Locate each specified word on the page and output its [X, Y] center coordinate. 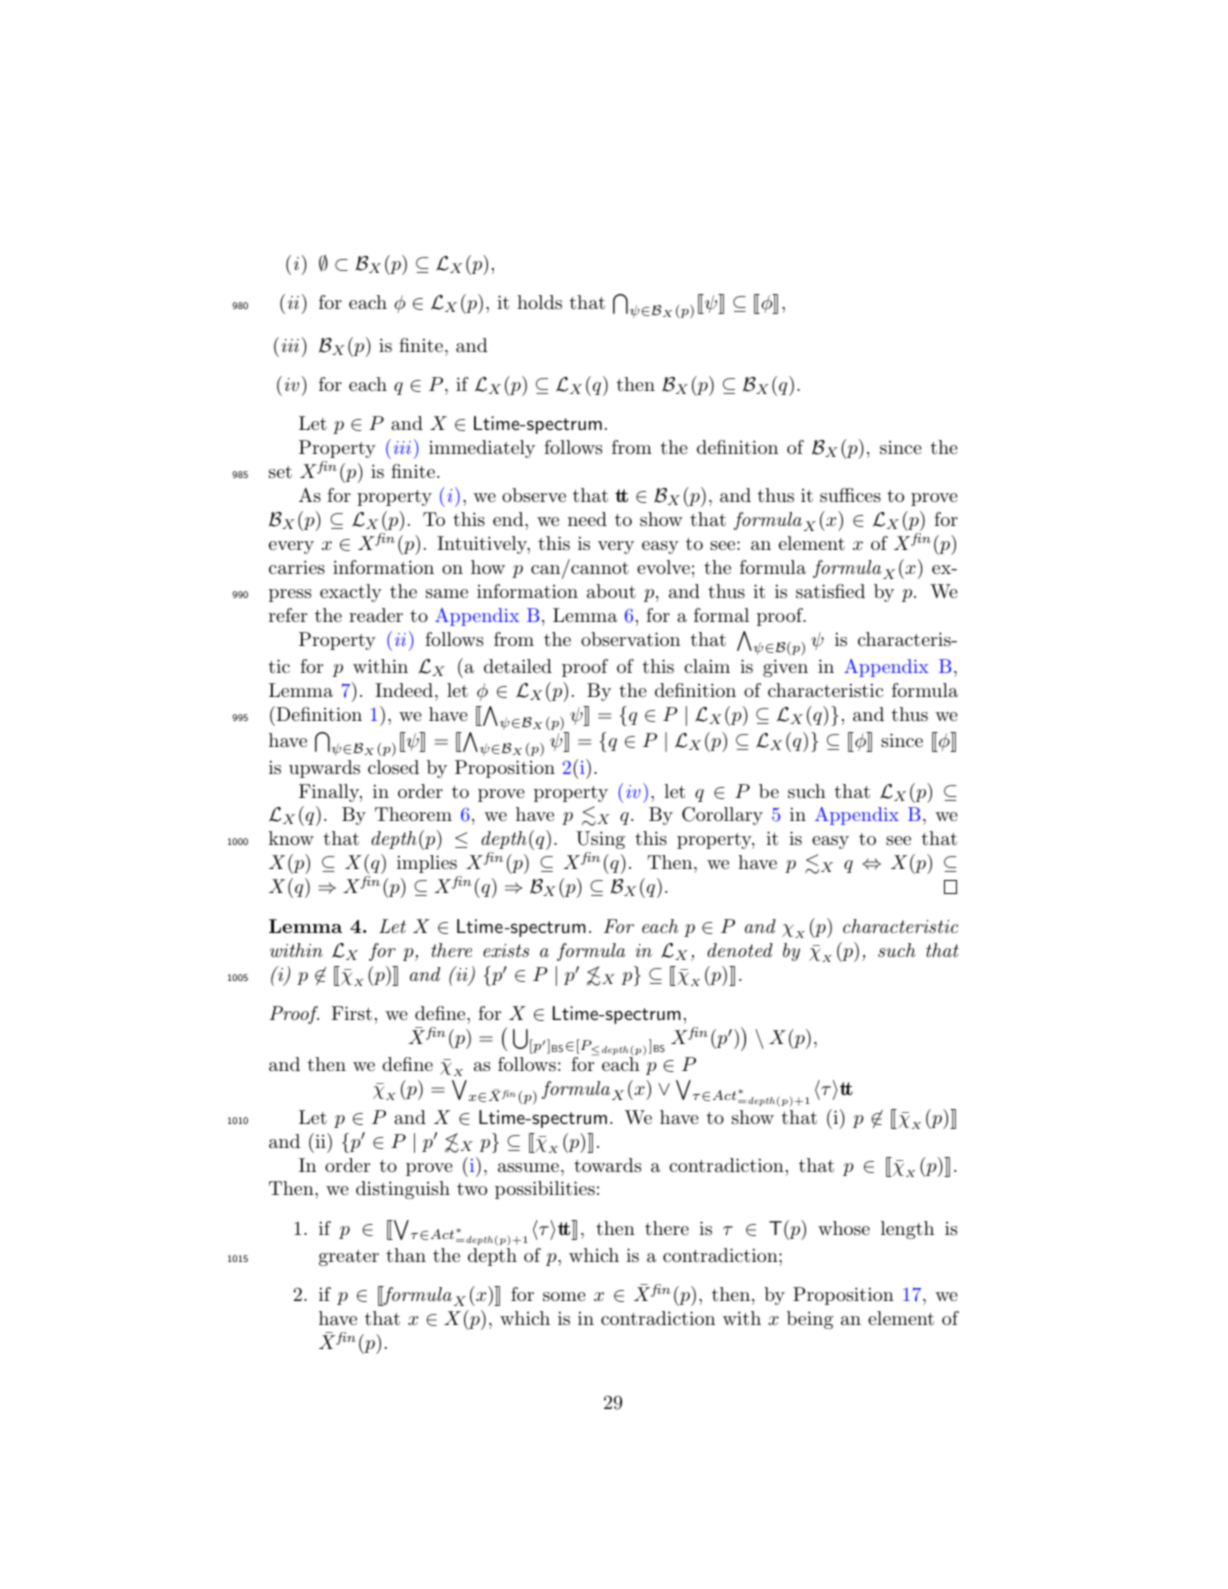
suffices [850, 495]
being [810, 1320]
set [280, 472]
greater [349, 1258]
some [564, 1296]
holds [539, 302]
